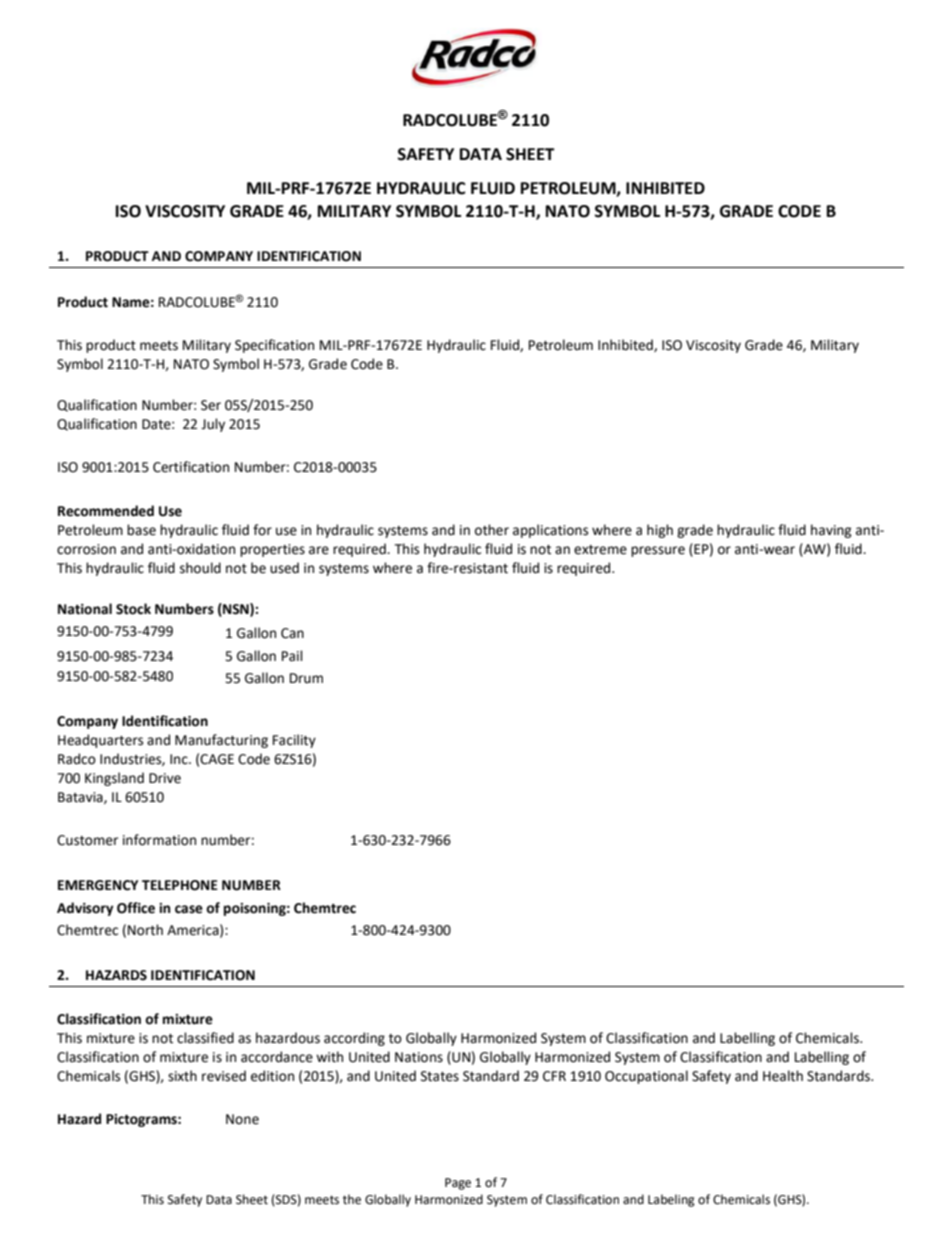  Describe the element at coordinates (671, 1200) in the screenshot. I see `Labeling` at that location.
